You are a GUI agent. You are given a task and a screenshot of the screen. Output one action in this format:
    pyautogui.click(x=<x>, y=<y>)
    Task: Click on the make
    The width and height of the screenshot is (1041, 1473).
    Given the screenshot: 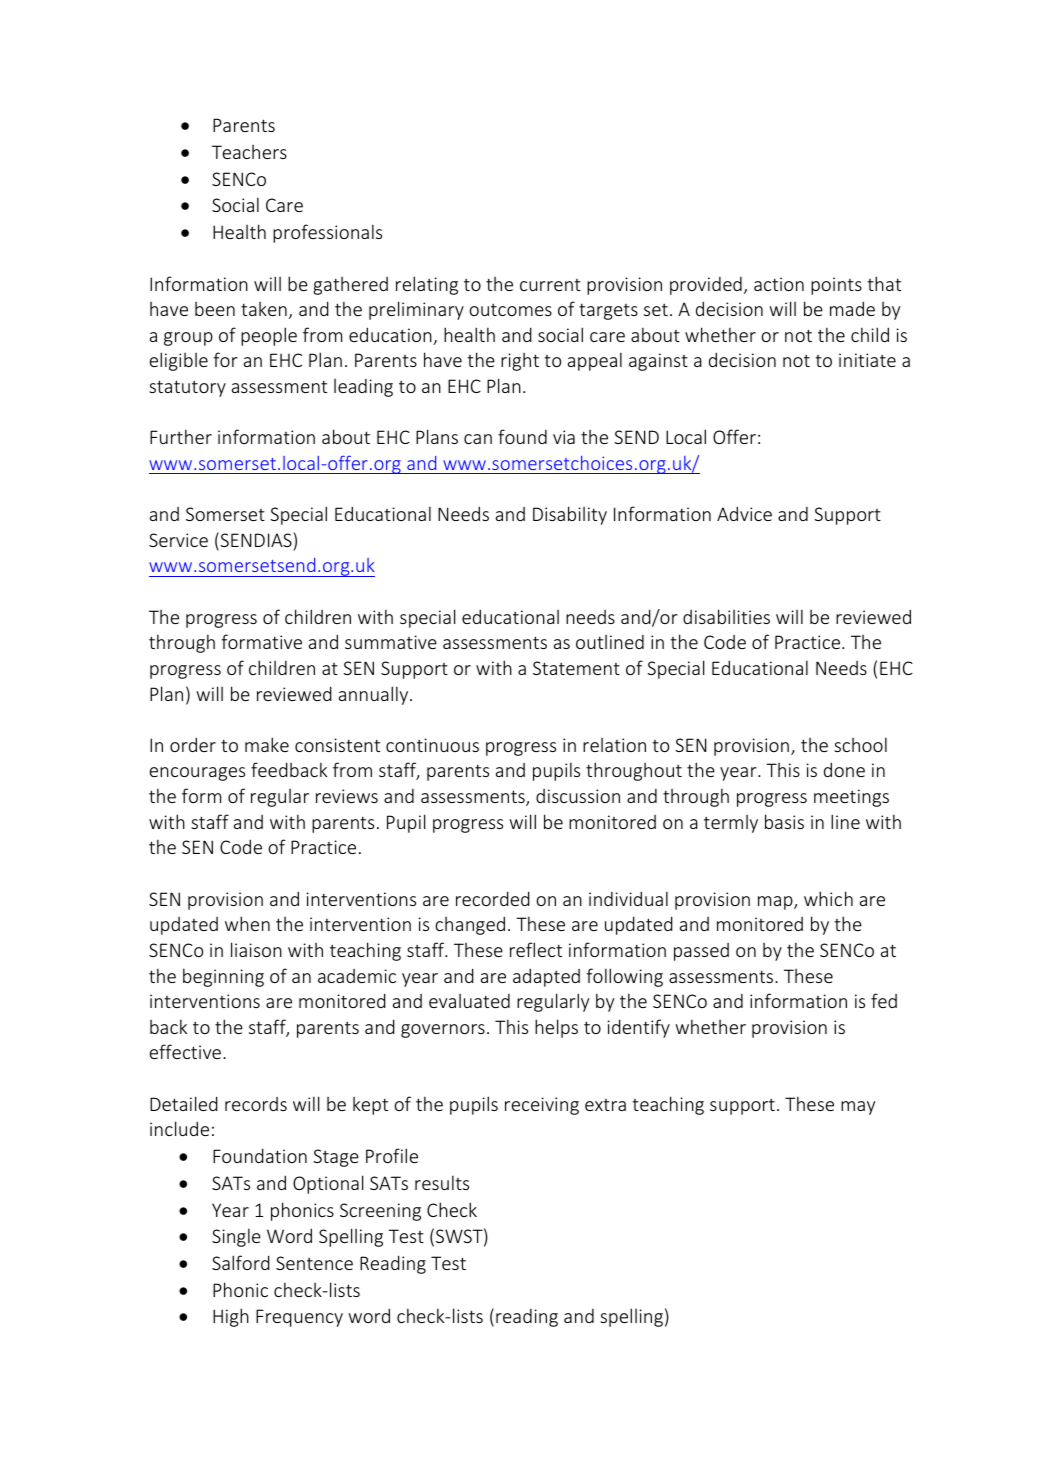 What is the action you would take?
    pyautogui.click(x=267, y=744)
